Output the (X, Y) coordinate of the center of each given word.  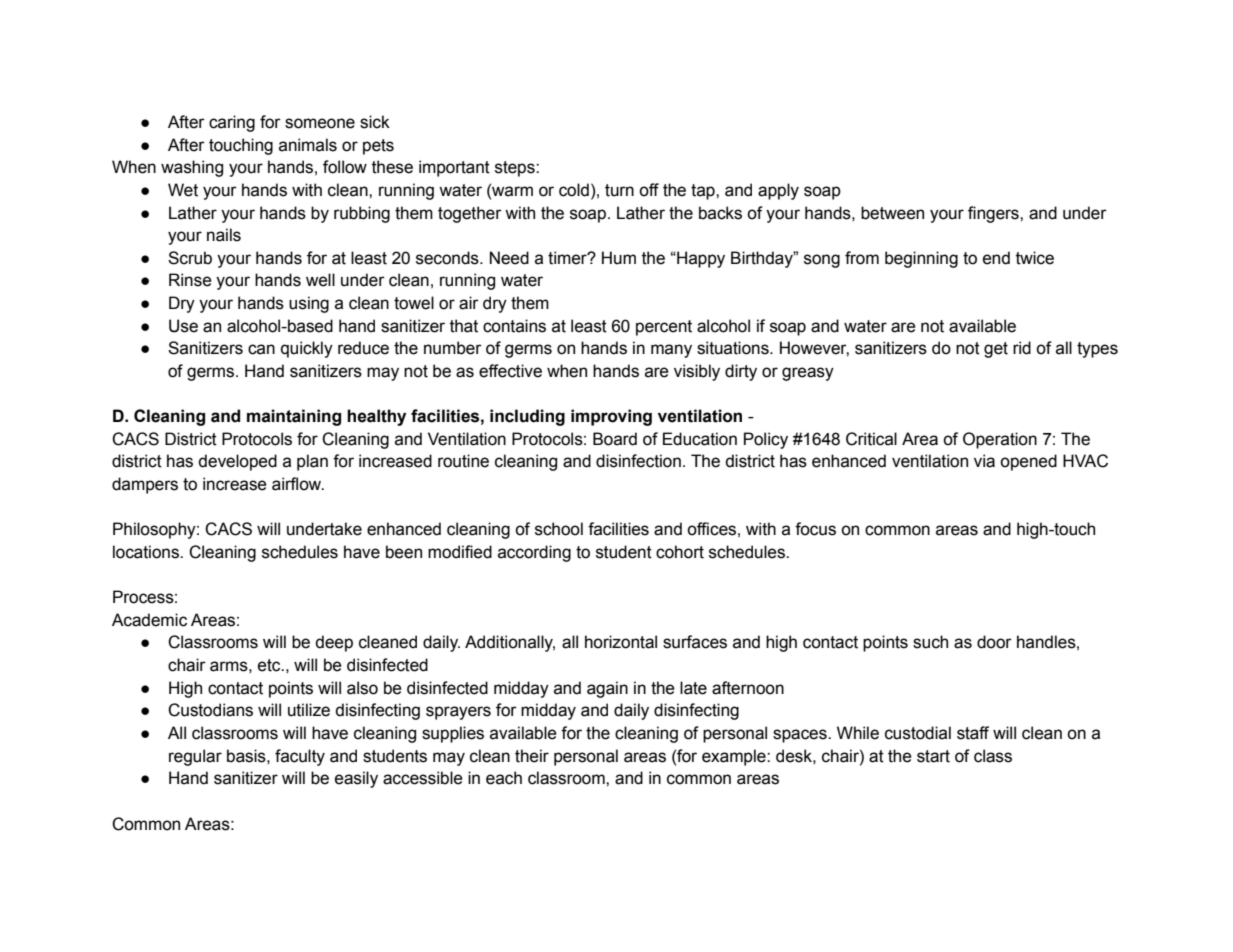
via (984, 461)
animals (308, 145)
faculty (300, 757)
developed (237, 462)
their (532, 756)
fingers (994, 214)
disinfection (638, 461)
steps (516, 169)
